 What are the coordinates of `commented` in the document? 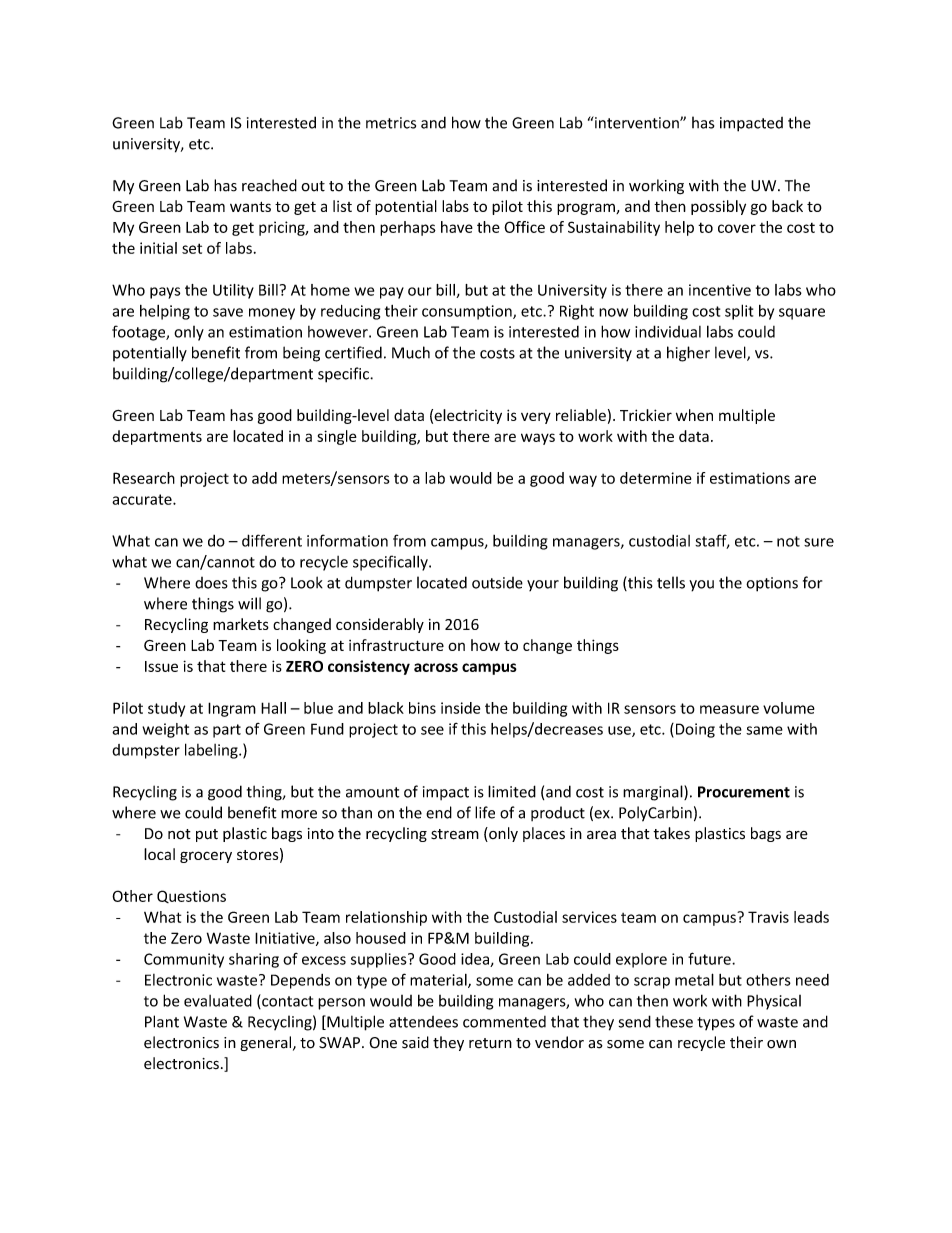 It's located at (504, 1022).
